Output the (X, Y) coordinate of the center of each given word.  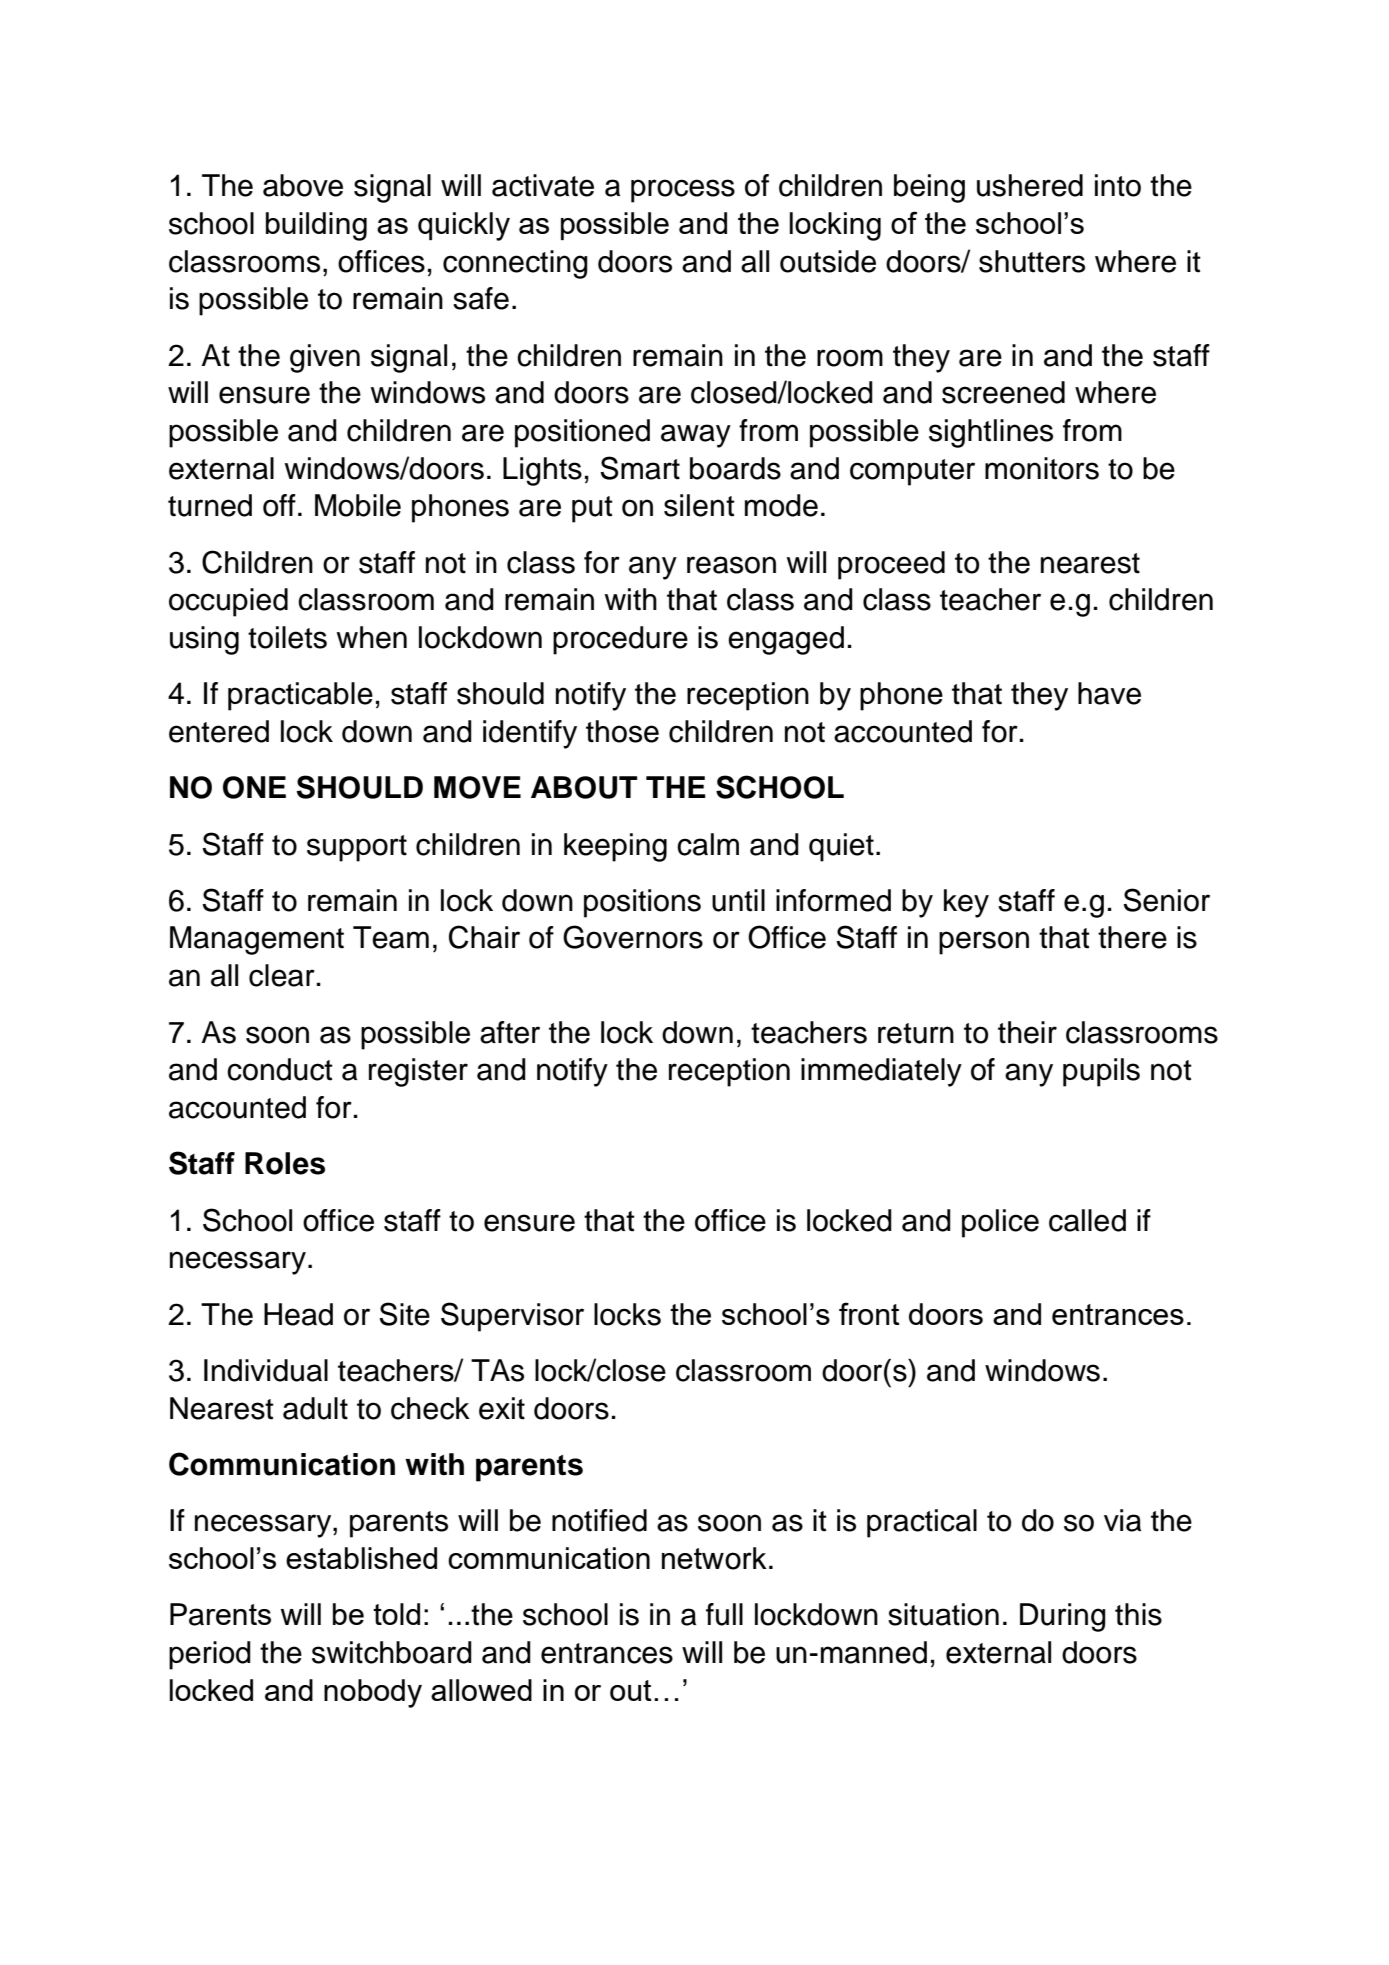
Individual (266, 1370)
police (1000, 1223)
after (510, 1032)
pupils (1101, 1072)
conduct (280, 1069)
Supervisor (512, 1317)
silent (699, 505)
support (357, 848)
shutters (1032, 261)
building (316, 226)
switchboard (392, 1652)
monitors (1042, 468)
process (683, 191)
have (1109, 693)
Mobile (358, 505)
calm (708, 844)
